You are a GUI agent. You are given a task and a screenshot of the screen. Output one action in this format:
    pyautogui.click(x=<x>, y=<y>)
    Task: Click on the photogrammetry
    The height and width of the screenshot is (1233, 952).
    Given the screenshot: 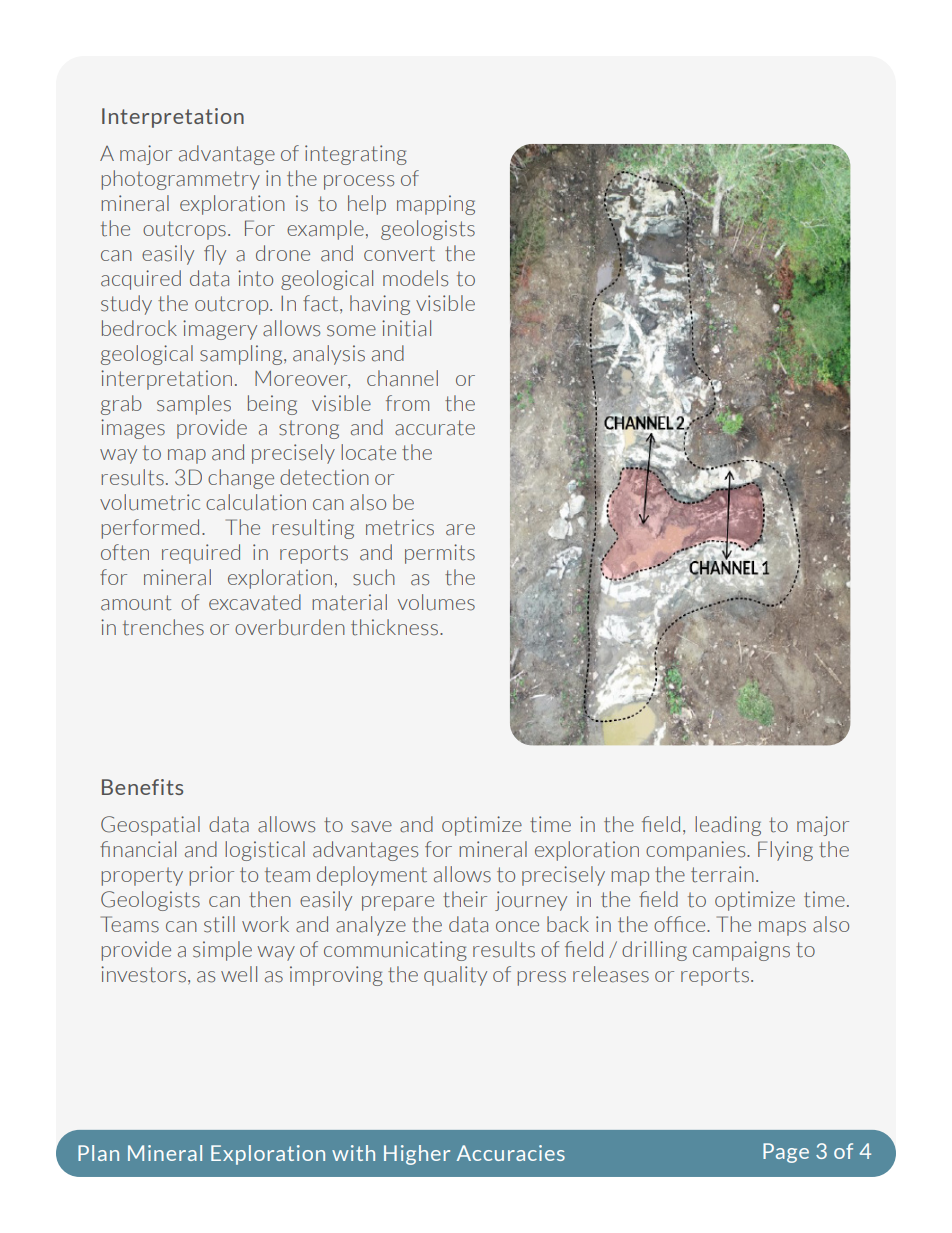 What is the action you would take?
    pyautogui.click(x=180, y=180)
